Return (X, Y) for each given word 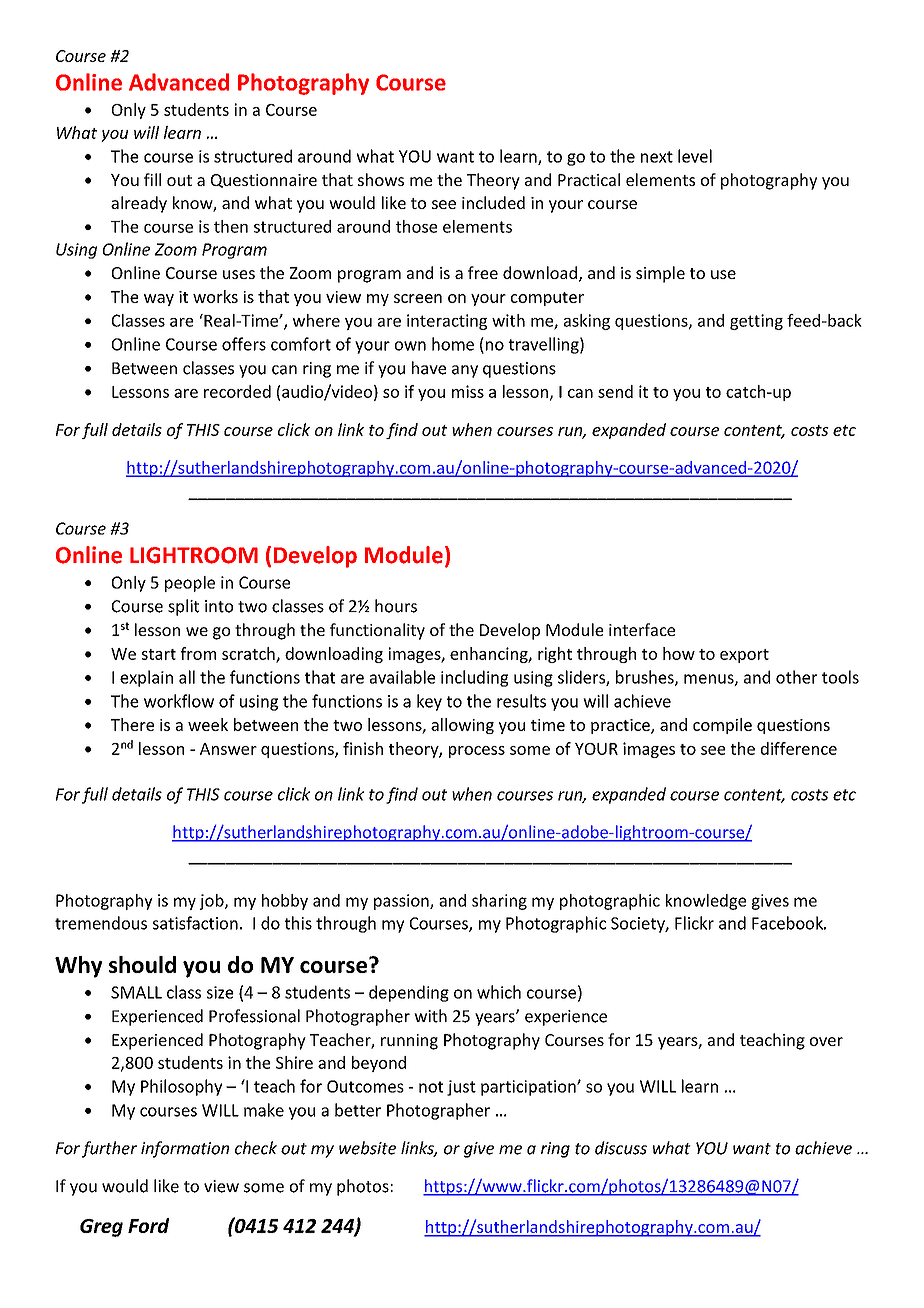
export (744, 656)
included (493, 202)
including (474, 678)
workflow (179, 701)
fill (152, 179)
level (695, 156)
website (367, 1148)
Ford (148, 1225)
